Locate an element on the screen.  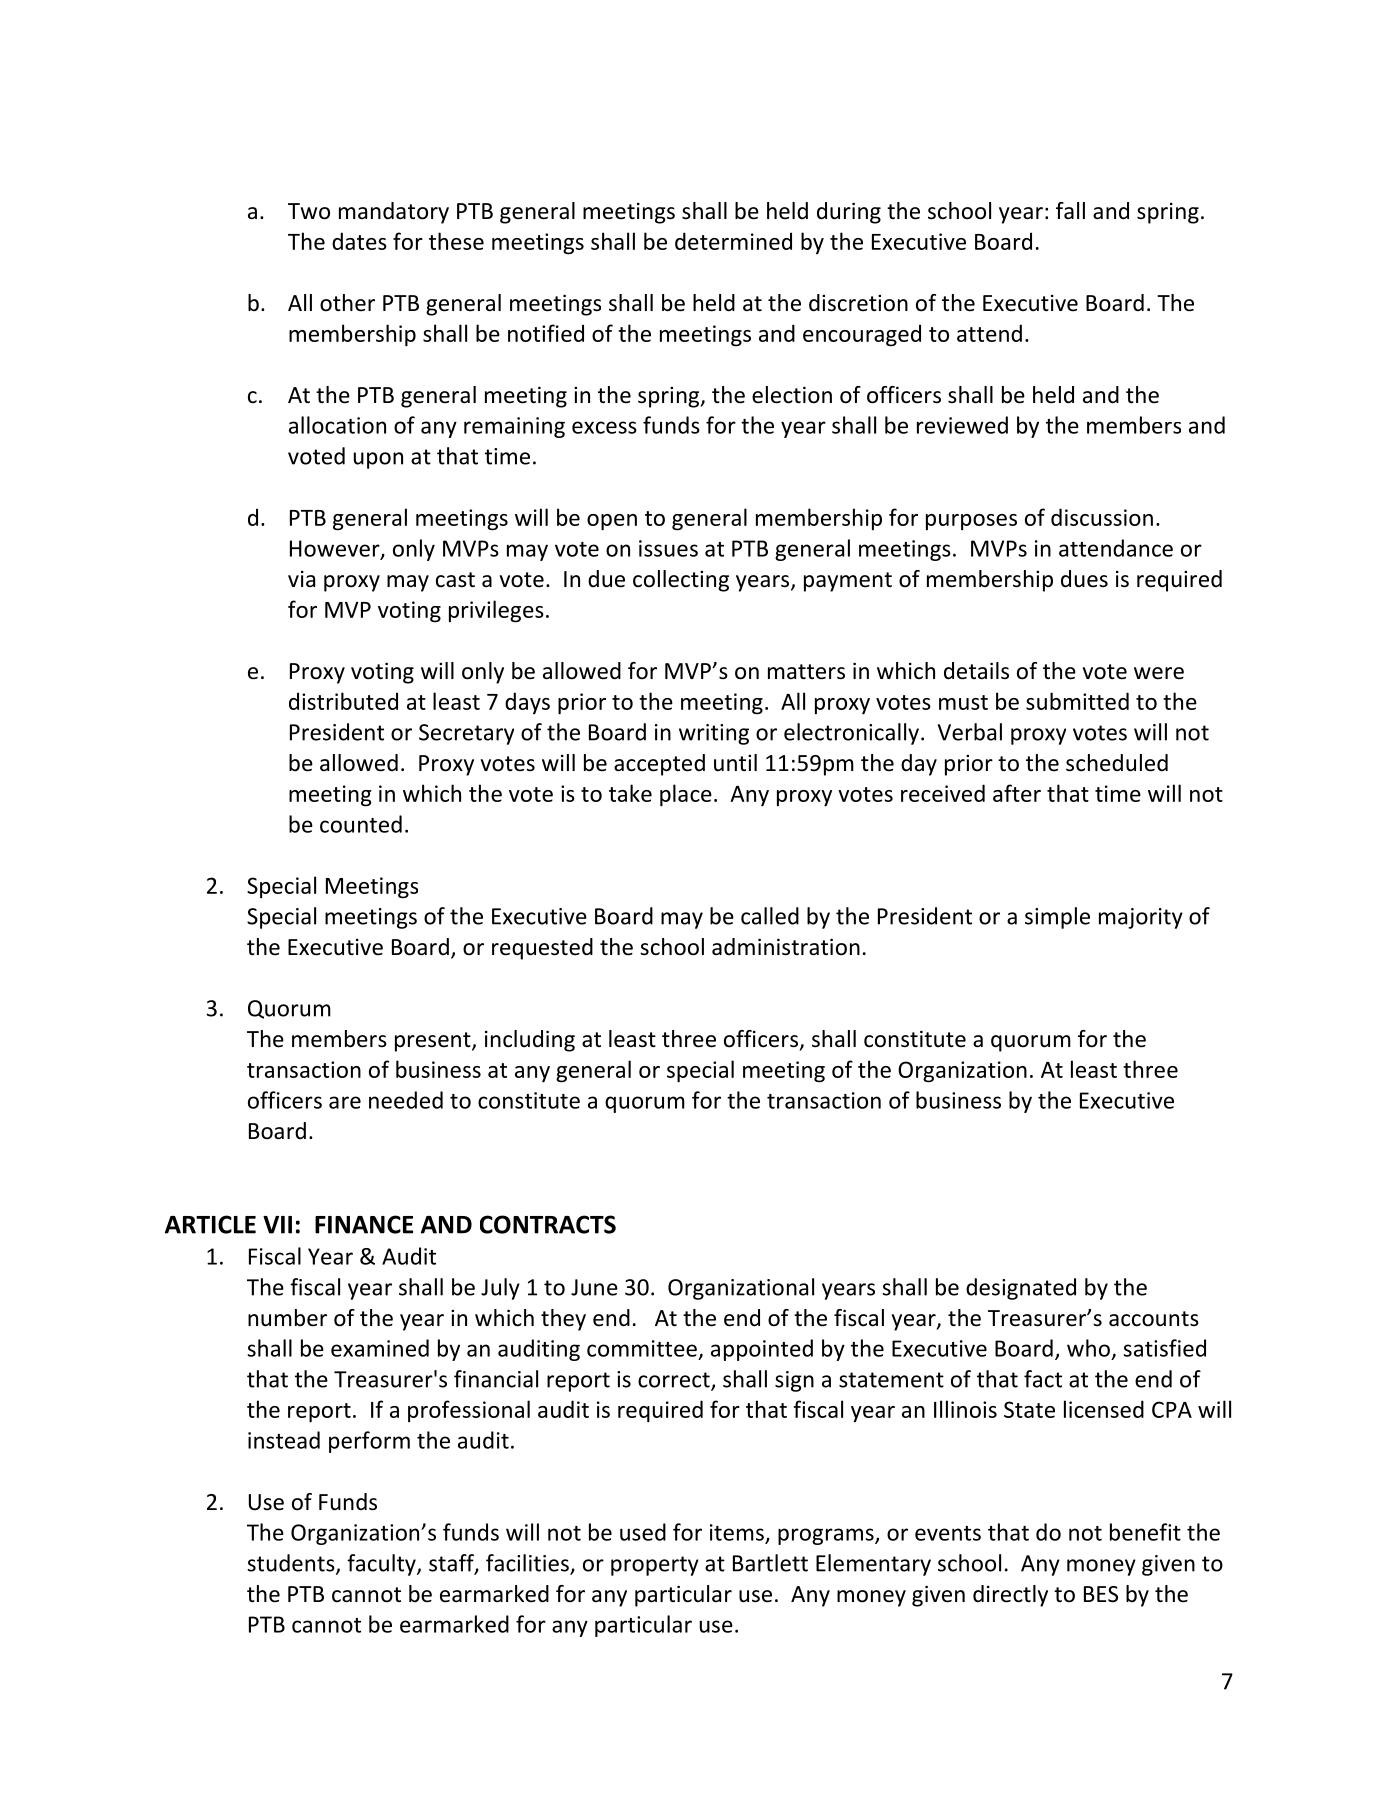
counted is located at coordinates (361, 824).
